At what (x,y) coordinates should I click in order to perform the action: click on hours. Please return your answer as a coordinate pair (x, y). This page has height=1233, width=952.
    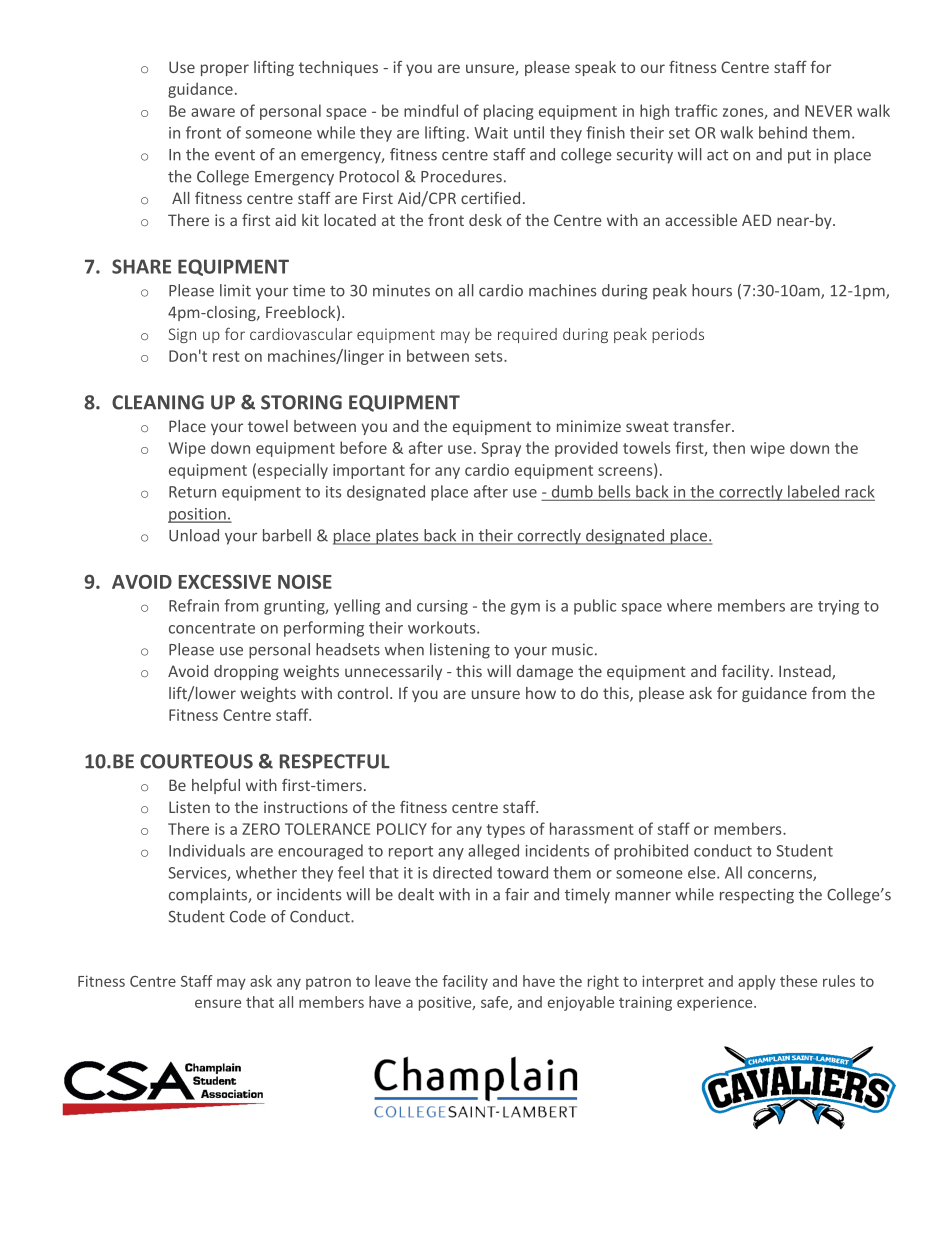
    Looking at the image, I should click on (712, 290).
